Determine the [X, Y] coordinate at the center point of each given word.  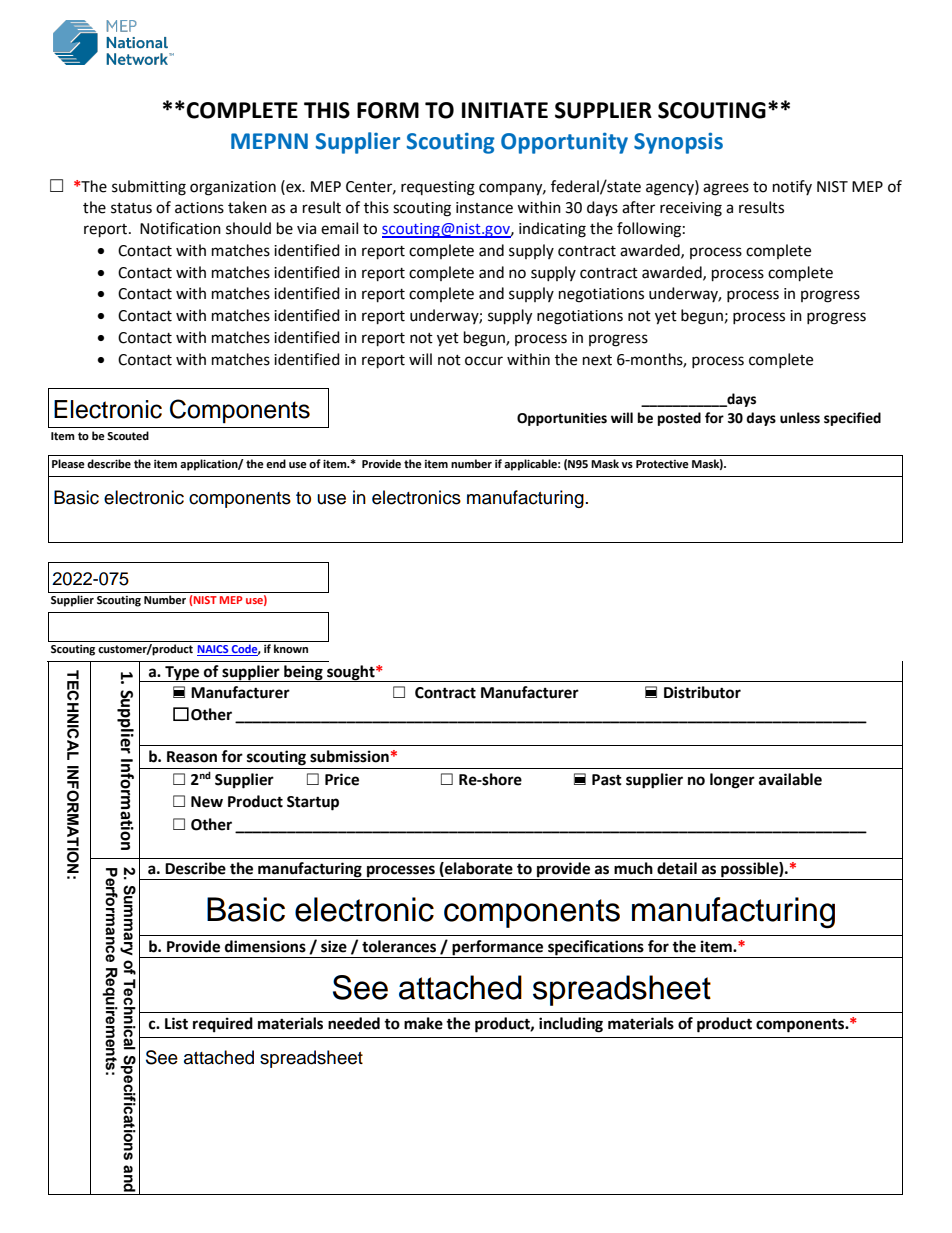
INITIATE [505, 110]
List [176, 1023]
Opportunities [562, 419]
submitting [149, 188]
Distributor [702, 692]
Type [182, 674]
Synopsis [678, 143]
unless [800, 418]
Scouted [128, 436]
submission [349, 756]
